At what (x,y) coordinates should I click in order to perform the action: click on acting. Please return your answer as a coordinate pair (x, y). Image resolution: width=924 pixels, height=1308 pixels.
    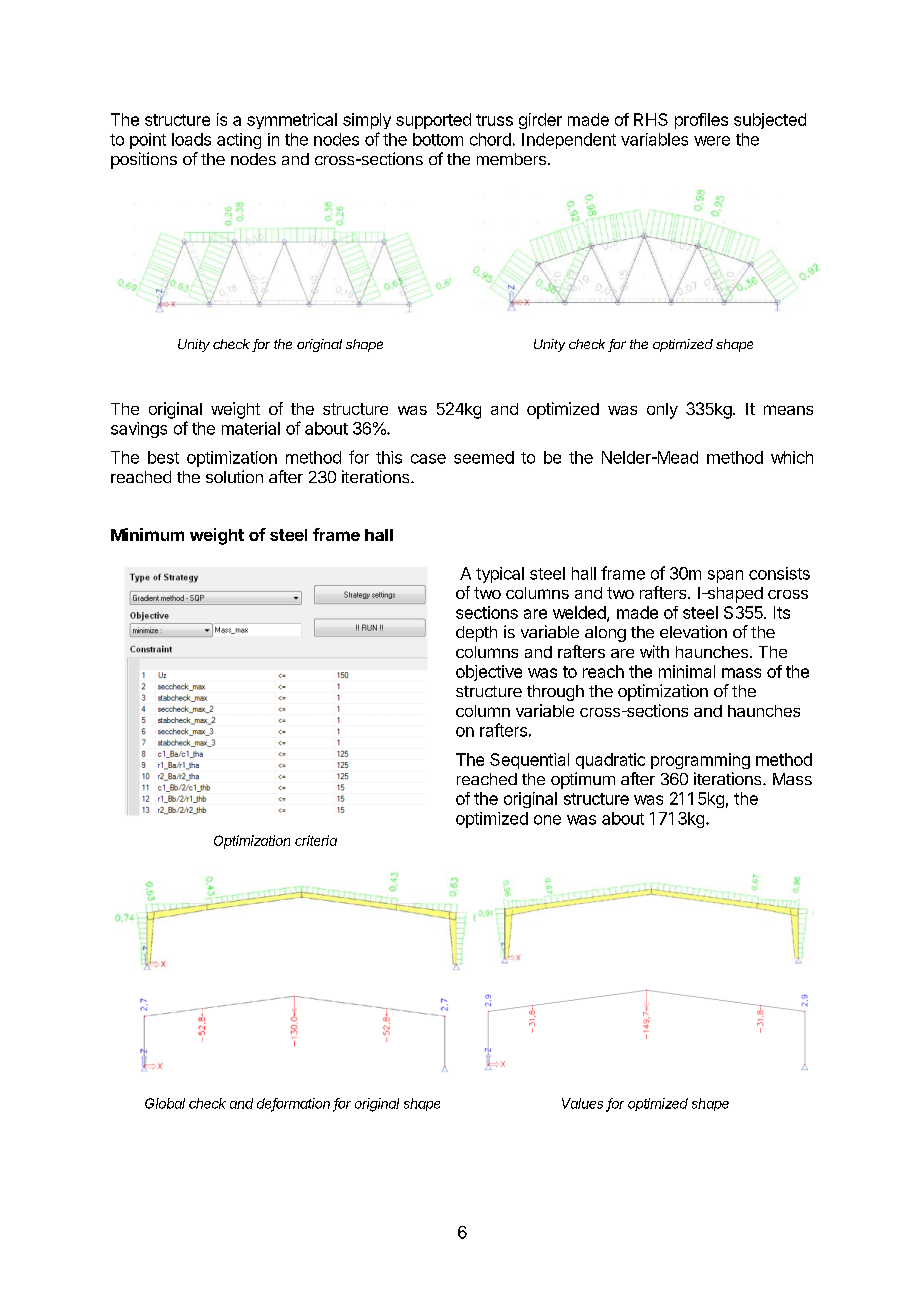
    Looking at the image, I should click on (239, 141).
